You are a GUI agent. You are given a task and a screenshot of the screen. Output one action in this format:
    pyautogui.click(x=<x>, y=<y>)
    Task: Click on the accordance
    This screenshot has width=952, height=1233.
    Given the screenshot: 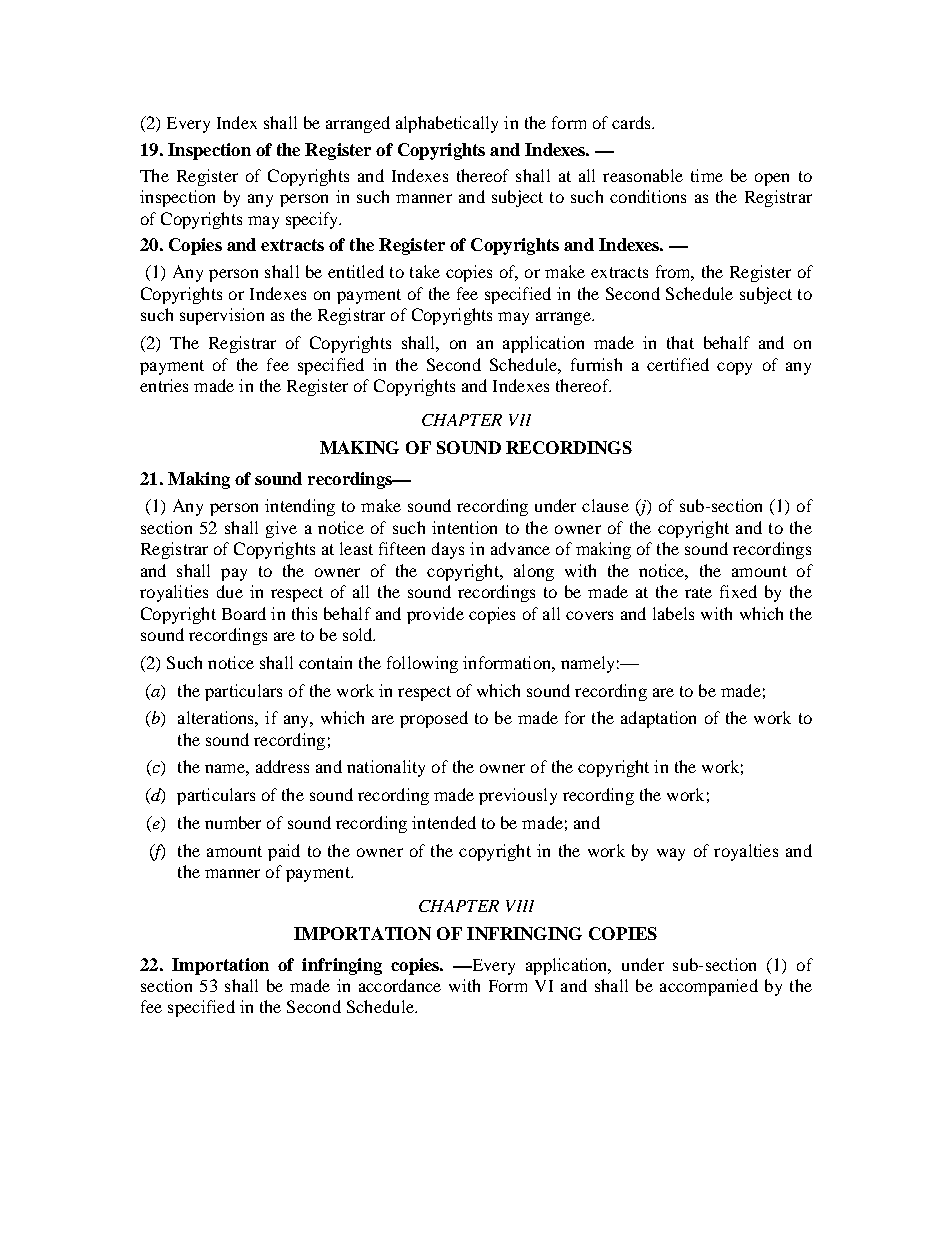 What is the action you would take?
    pyautogui.click(x=400, y=985)
